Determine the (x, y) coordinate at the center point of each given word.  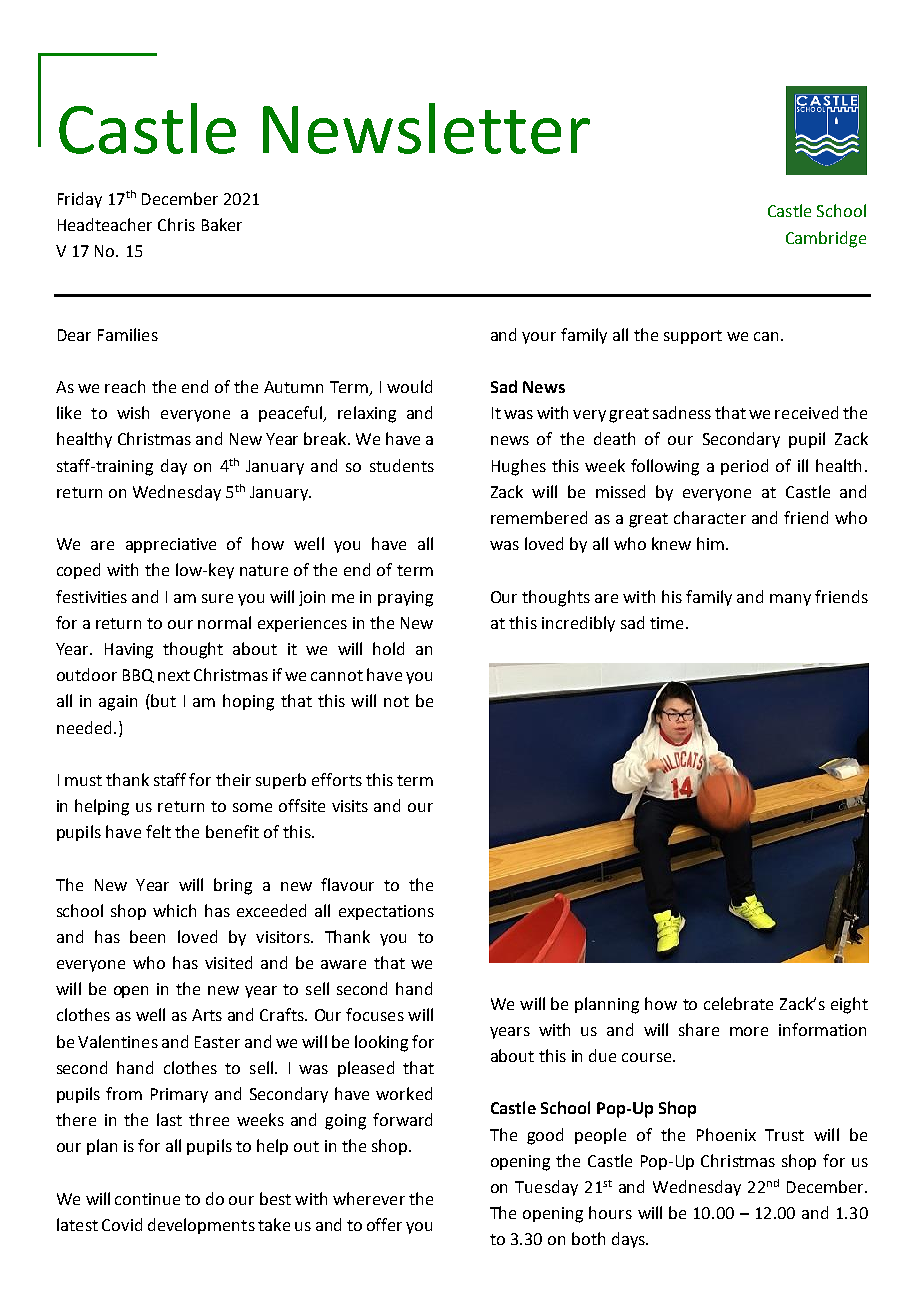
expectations (386, 912)
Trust (784, 1135)
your (539, 338)
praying (405, 599)
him (710, 543)
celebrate (738, 1003)
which (174, 910)
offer (384, 1224)
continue (147, 1199)
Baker (222, 224)
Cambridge (826, 239)
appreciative (171, 545)
